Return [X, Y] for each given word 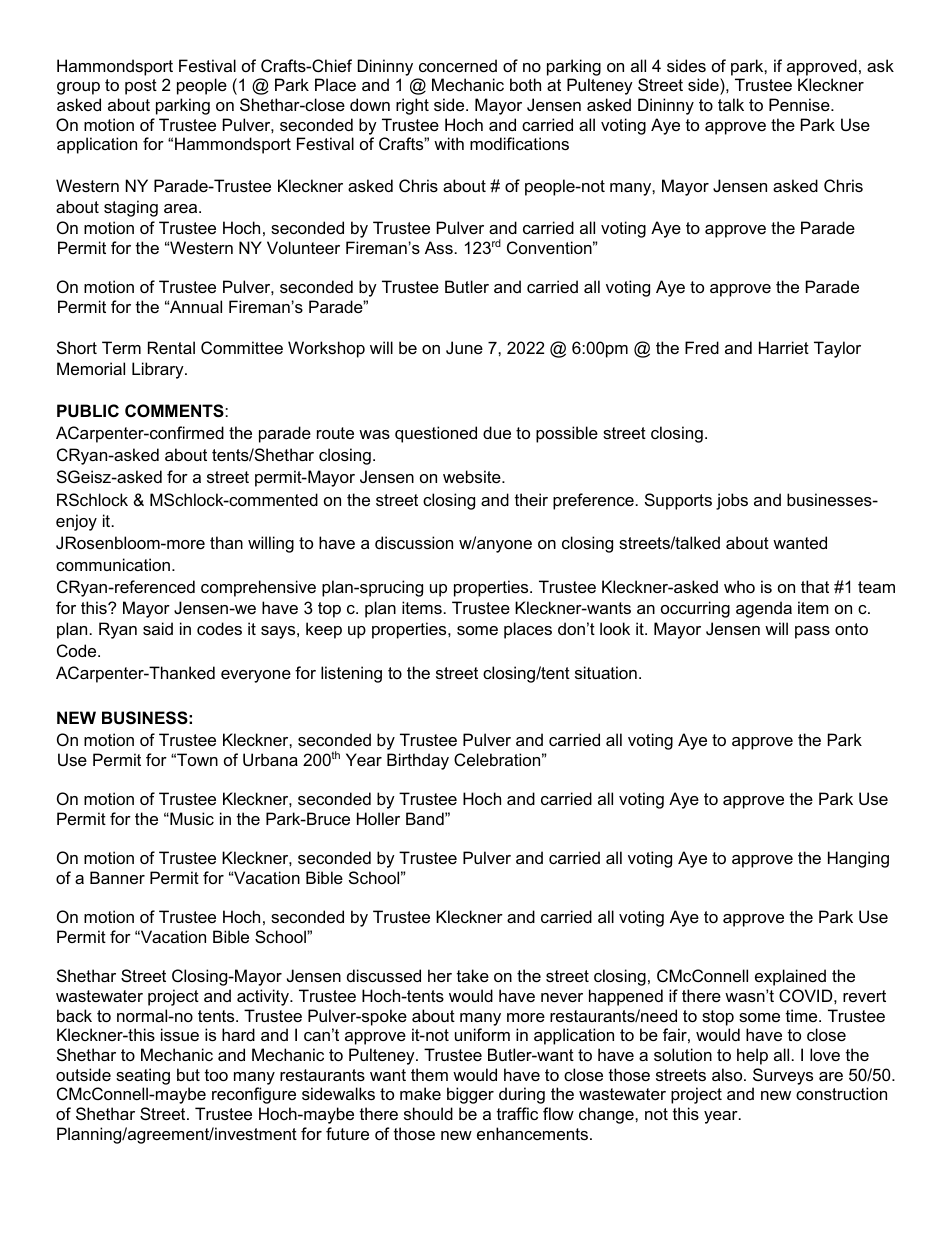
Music [191, 818]
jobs [732, 501]
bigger [470, 1095]
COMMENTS [175, 411]
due [497, 432]
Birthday [418, 761]
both [525, 84]
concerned [458, 65]
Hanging [858, 859]
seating [143, 1076]
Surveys [783, 1076]
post [141, 87]
